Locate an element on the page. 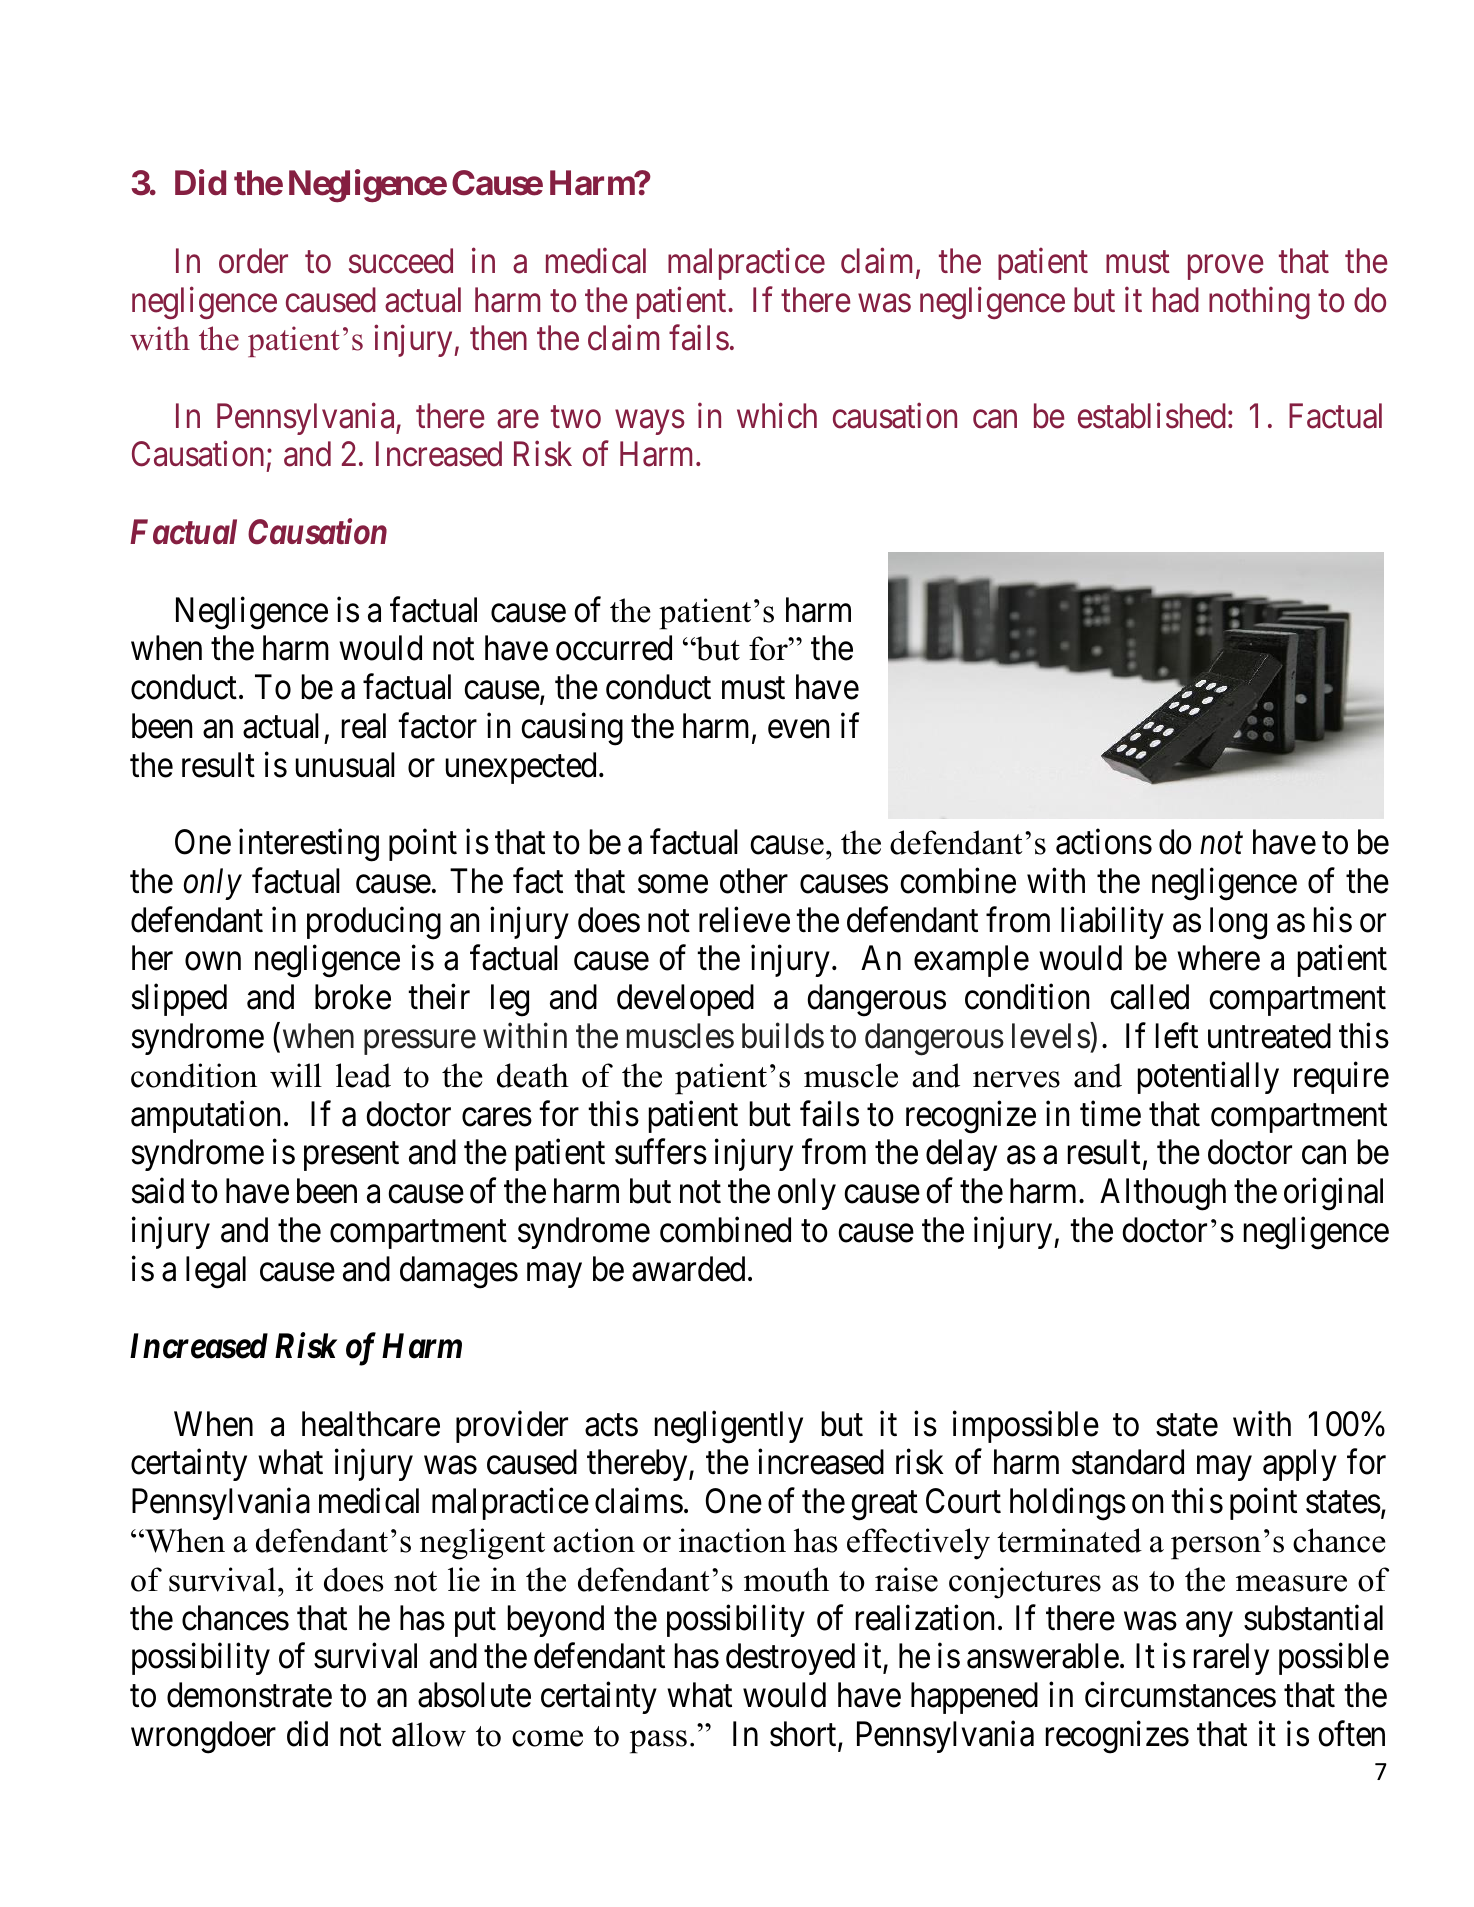 The height and width of the image is (1907, 1474). had is located at coordinates (1176, 300).
